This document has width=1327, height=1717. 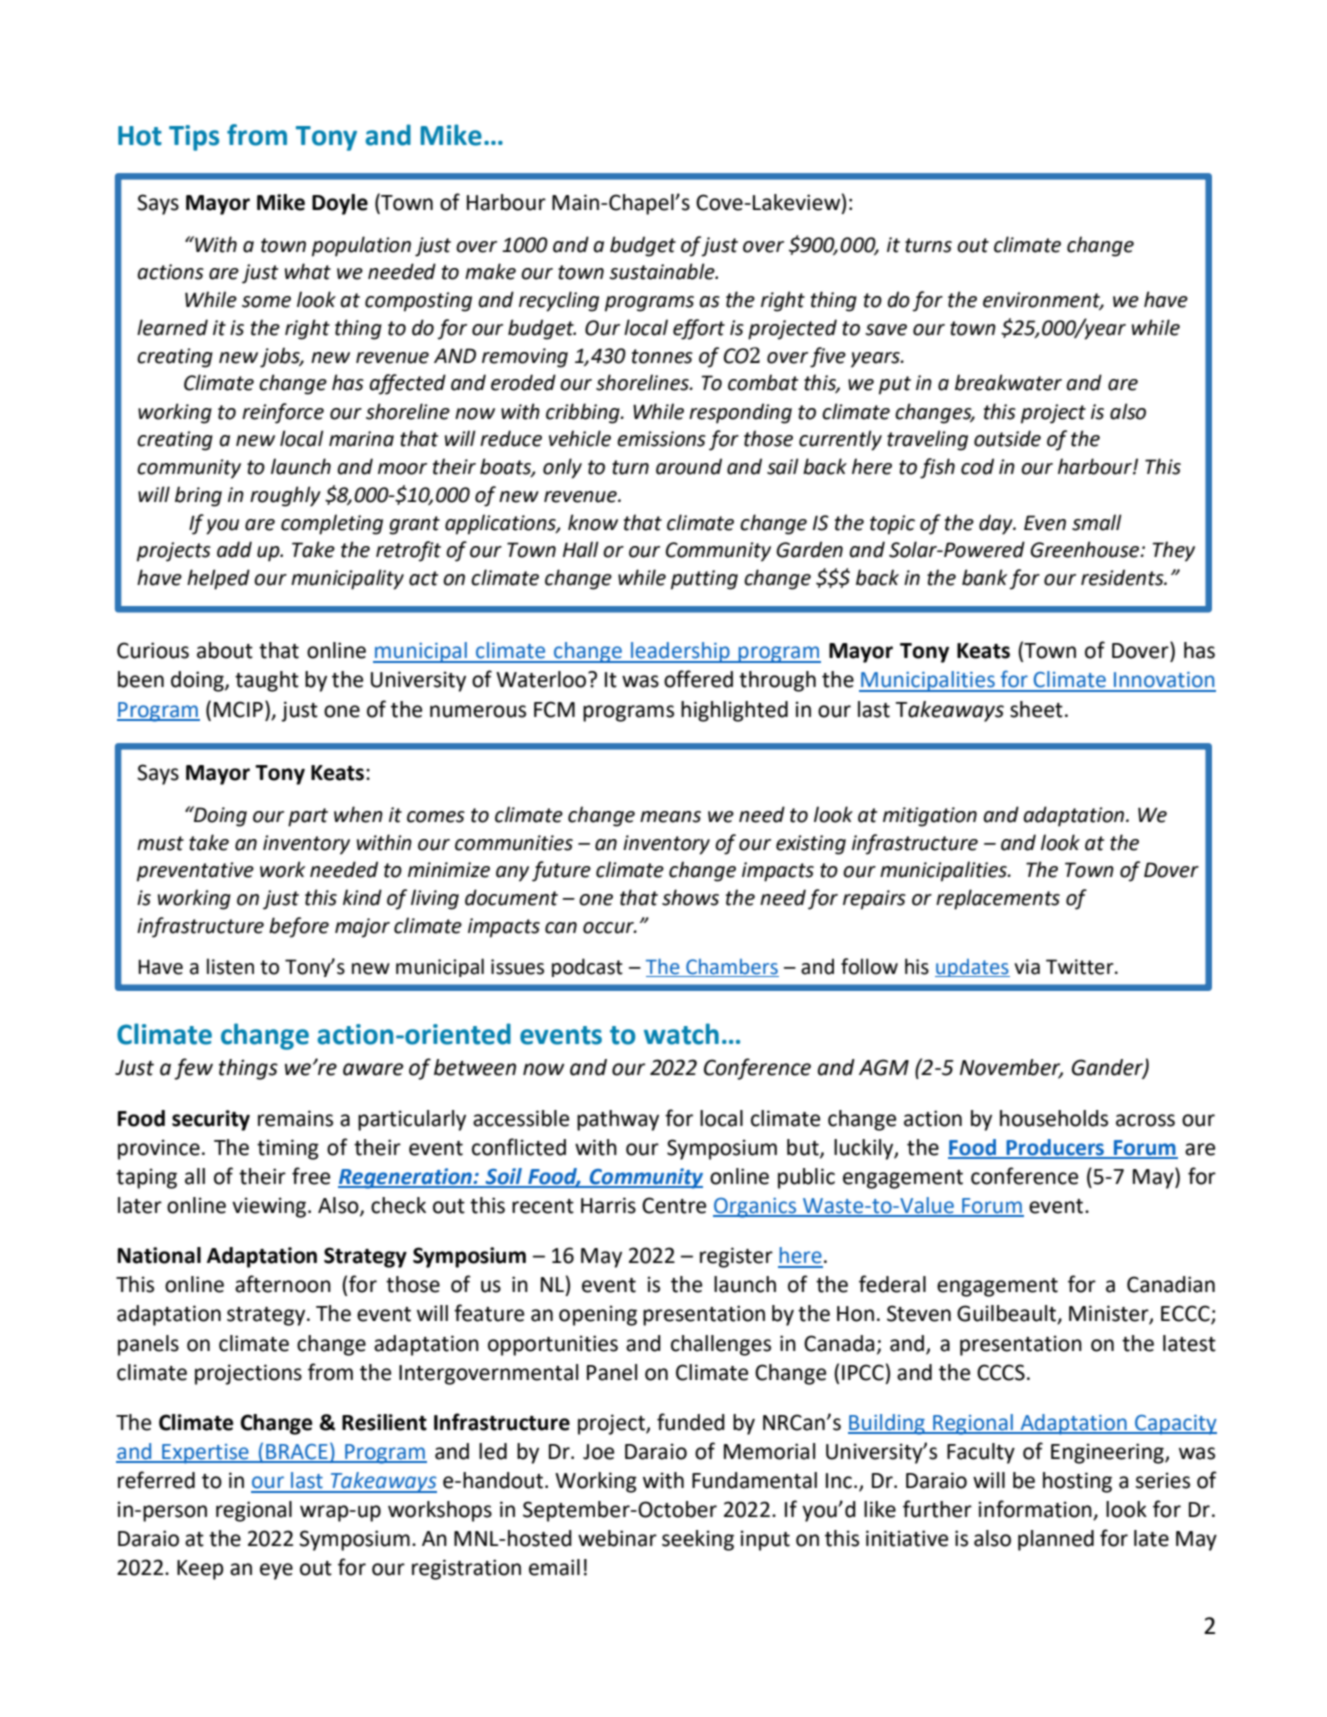 I want to click on small, so click(x=1097, y=522).
